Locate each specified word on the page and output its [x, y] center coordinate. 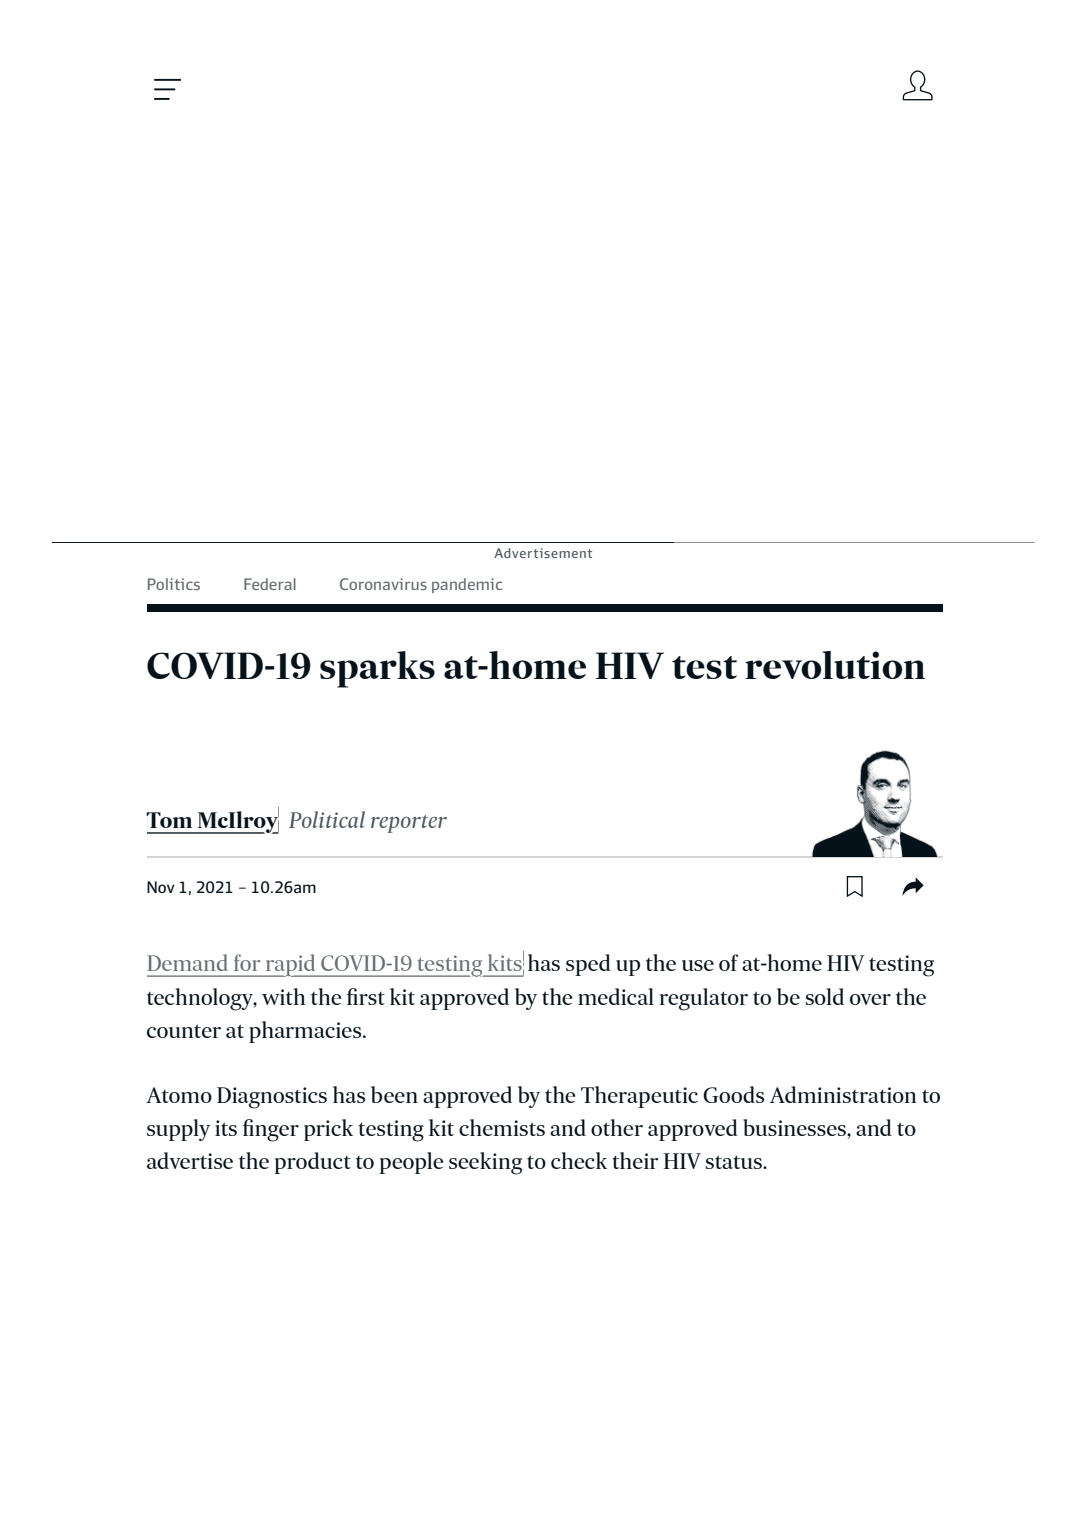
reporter [409, 824]
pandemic [467, 585]
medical [616, 996]
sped [588, 965]
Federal [270, 584]
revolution [835, 665]
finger [271, 1130]
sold [824, 996]
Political [327, 819]
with [284, 996]
